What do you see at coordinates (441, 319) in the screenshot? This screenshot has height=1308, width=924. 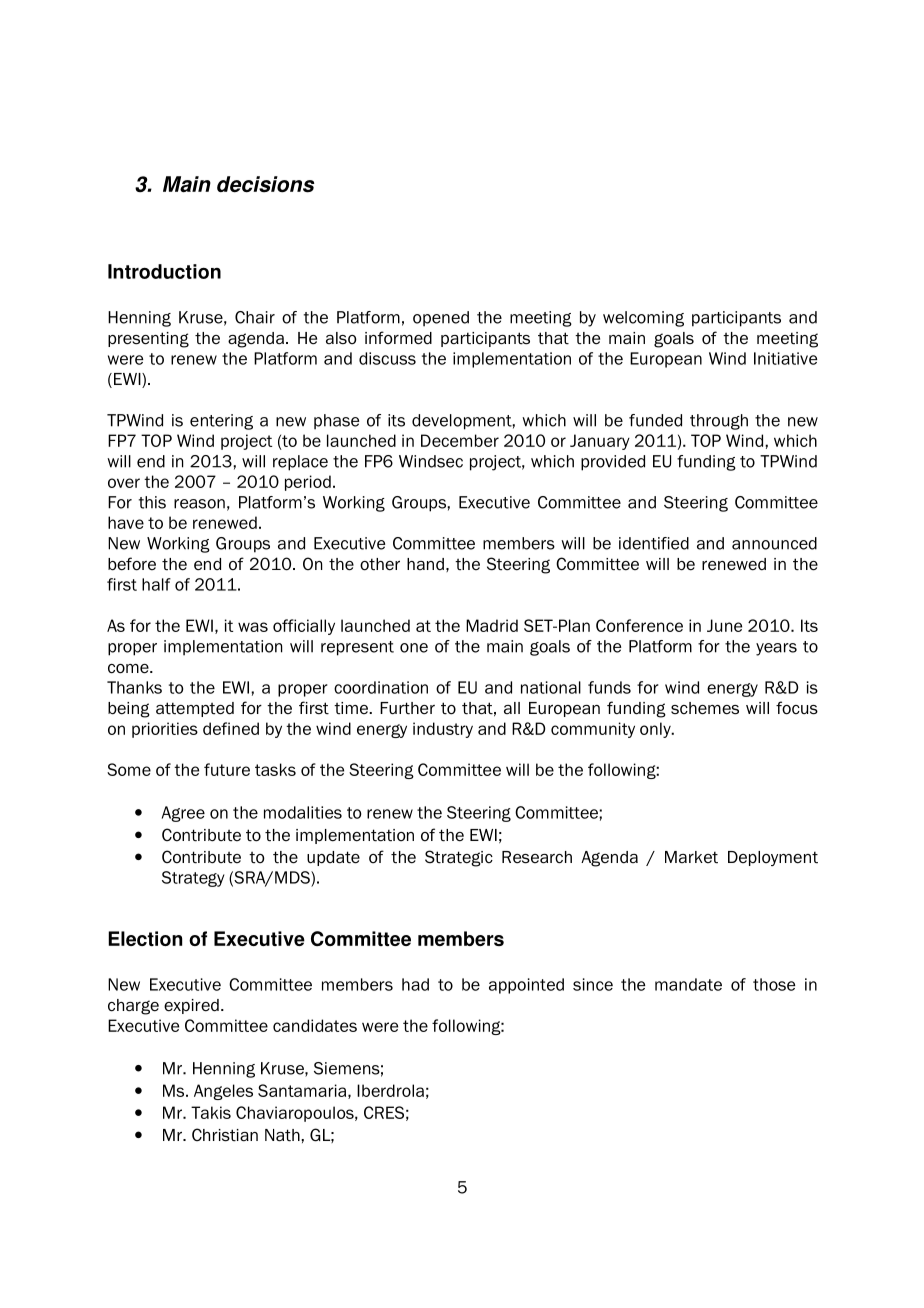 I see `opened` at bounding box center [441, 319].
